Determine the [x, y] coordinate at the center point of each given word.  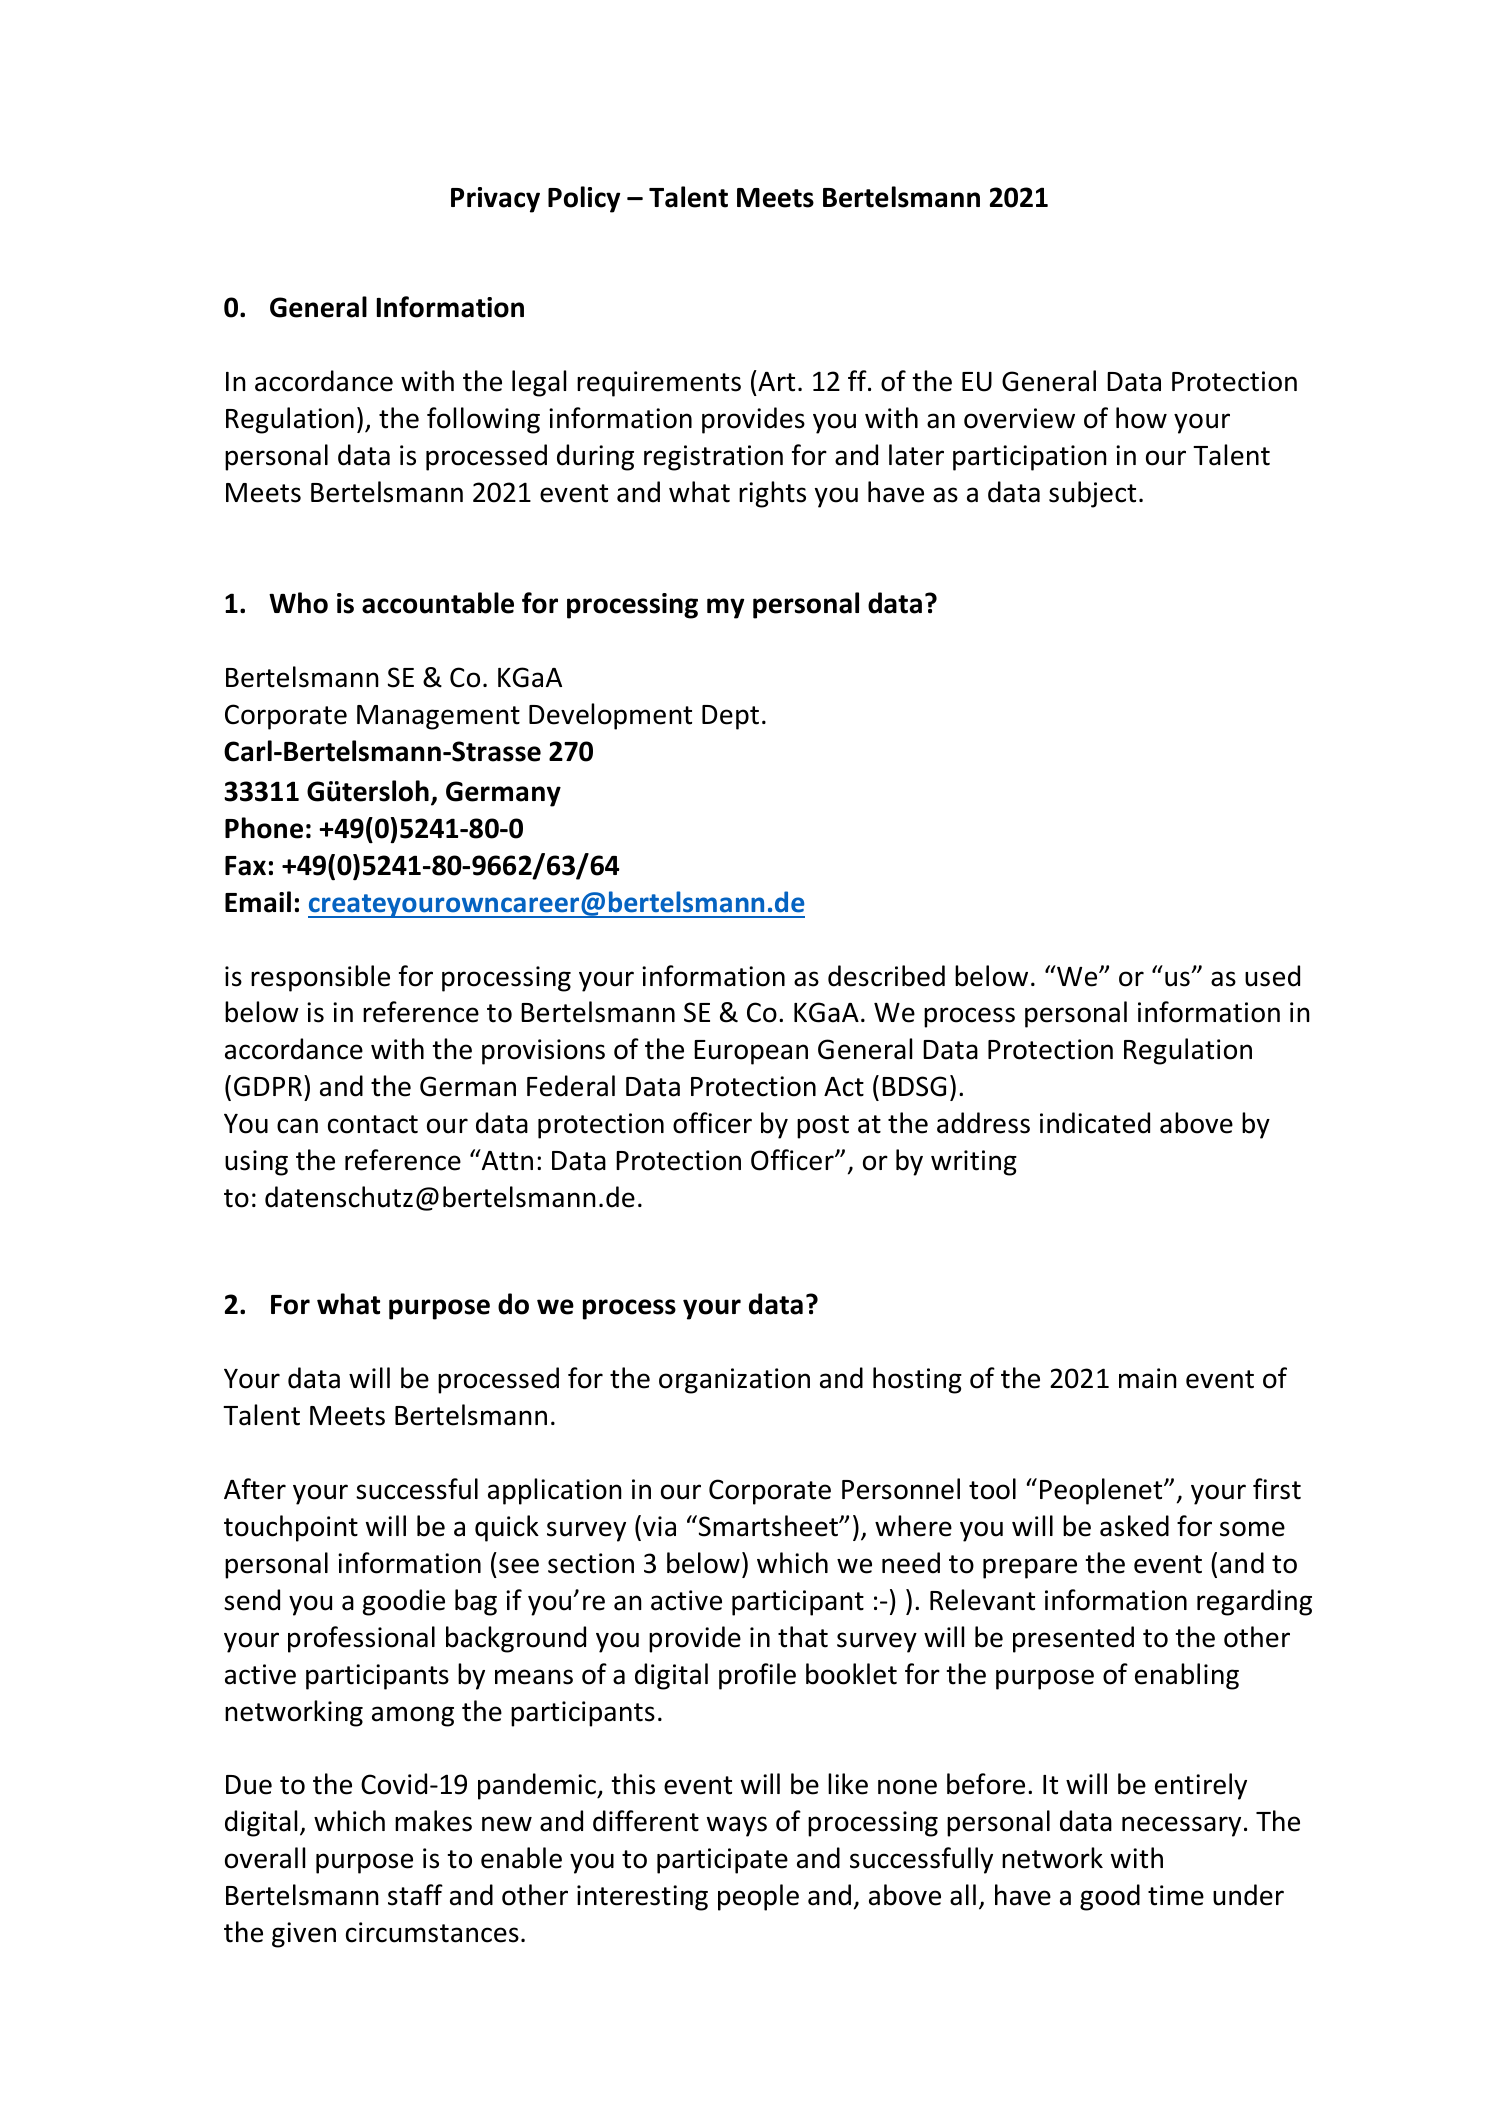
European [751, 1052]
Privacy [495, 200]
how [1141, 418]
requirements [659, 384]
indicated [1095, 1123]
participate [722, 1861]
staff [415, 1895]
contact [373, 1124]
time [1176, 1895]
